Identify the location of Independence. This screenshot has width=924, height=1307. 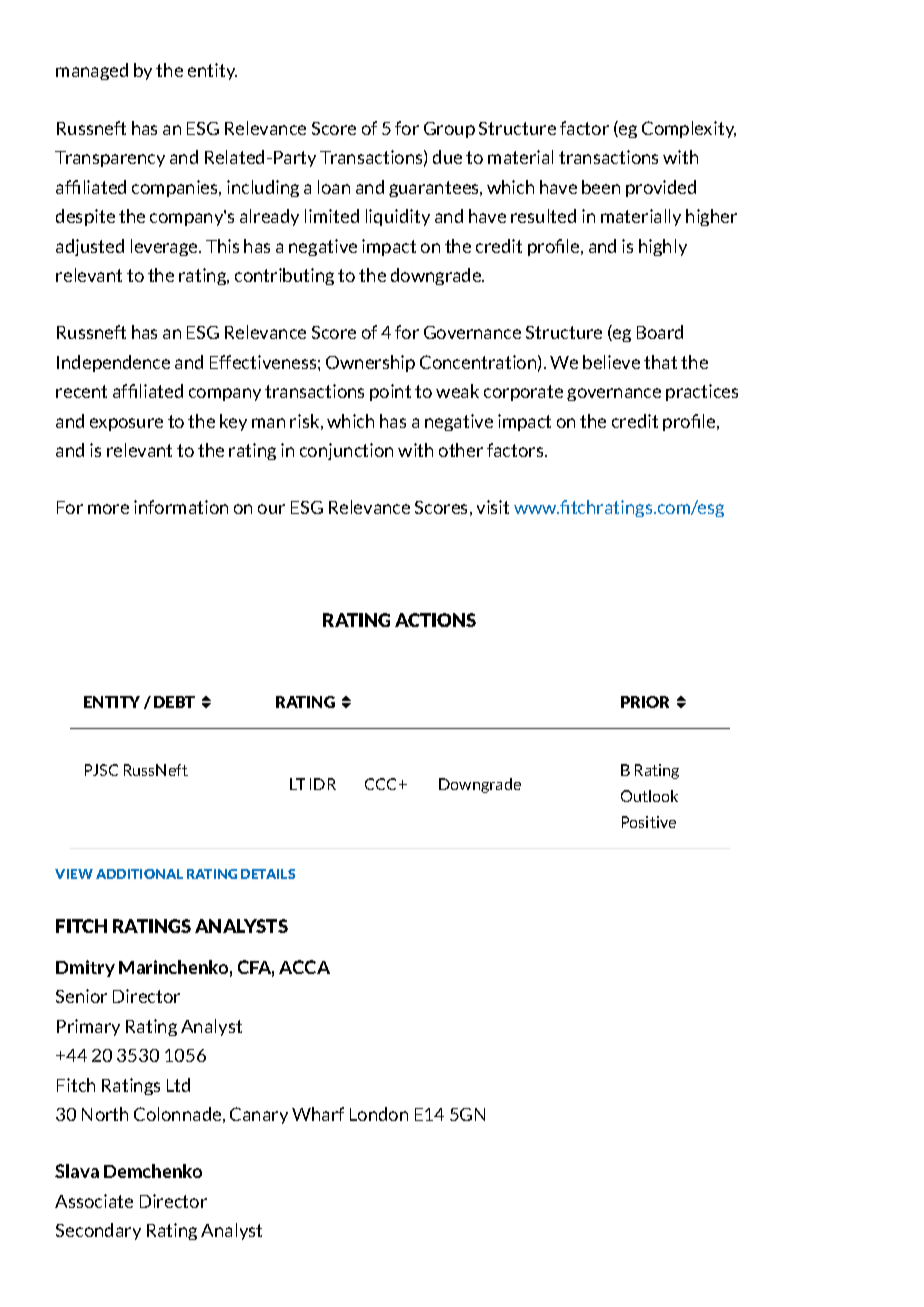
(113, 363).
